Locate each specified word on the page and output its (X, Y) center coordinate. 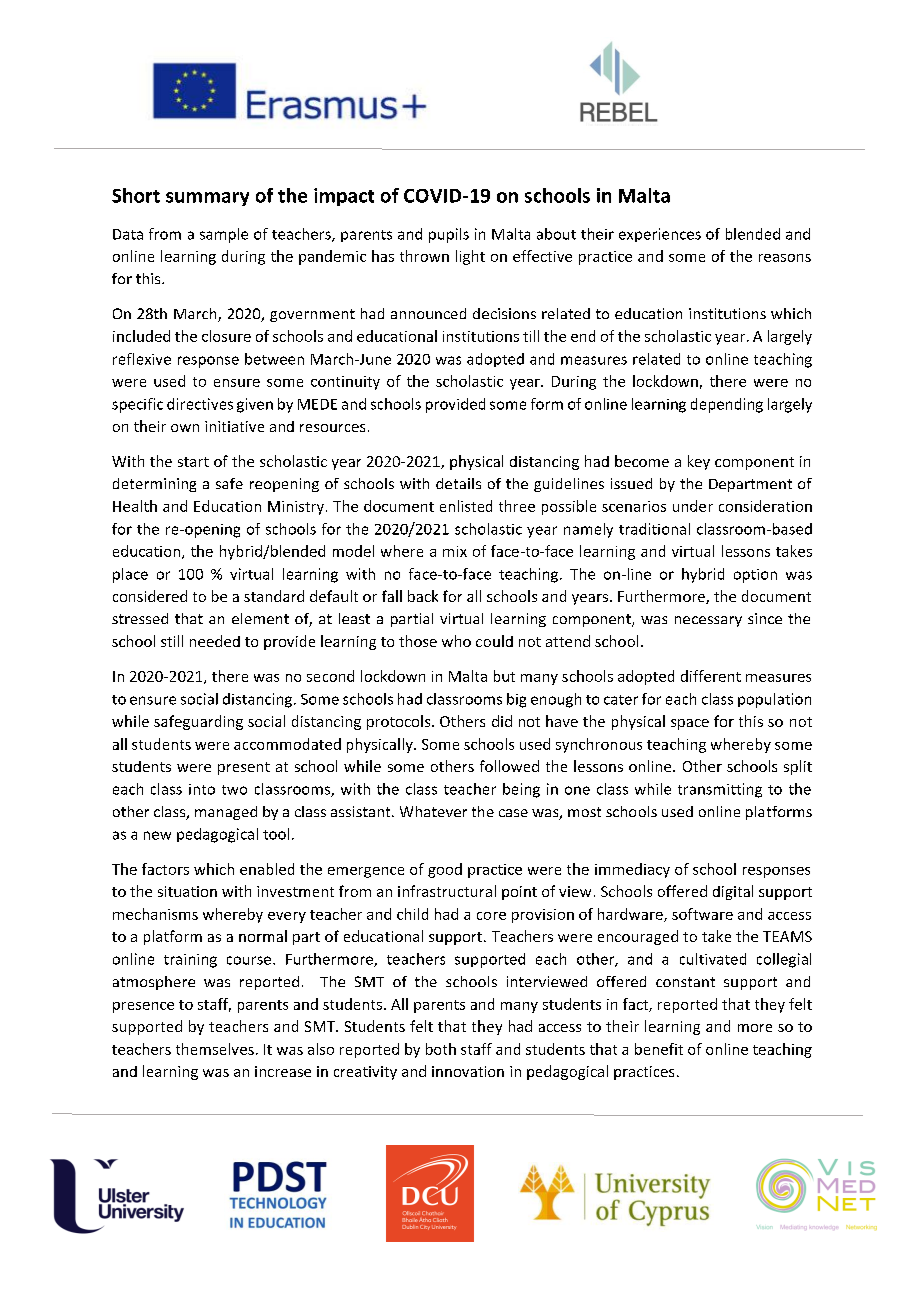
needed (215, 641)
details (458, 483)
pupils (449, 235)
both (441, 1049)
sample (224, 235)
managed (226, 813)
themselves (215, 1049)
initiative (234, 426)
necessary (708, 621)
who (456, 641)
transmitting (720, 790)
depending (727, 405)
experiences (660, 235)
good (445, 870)
